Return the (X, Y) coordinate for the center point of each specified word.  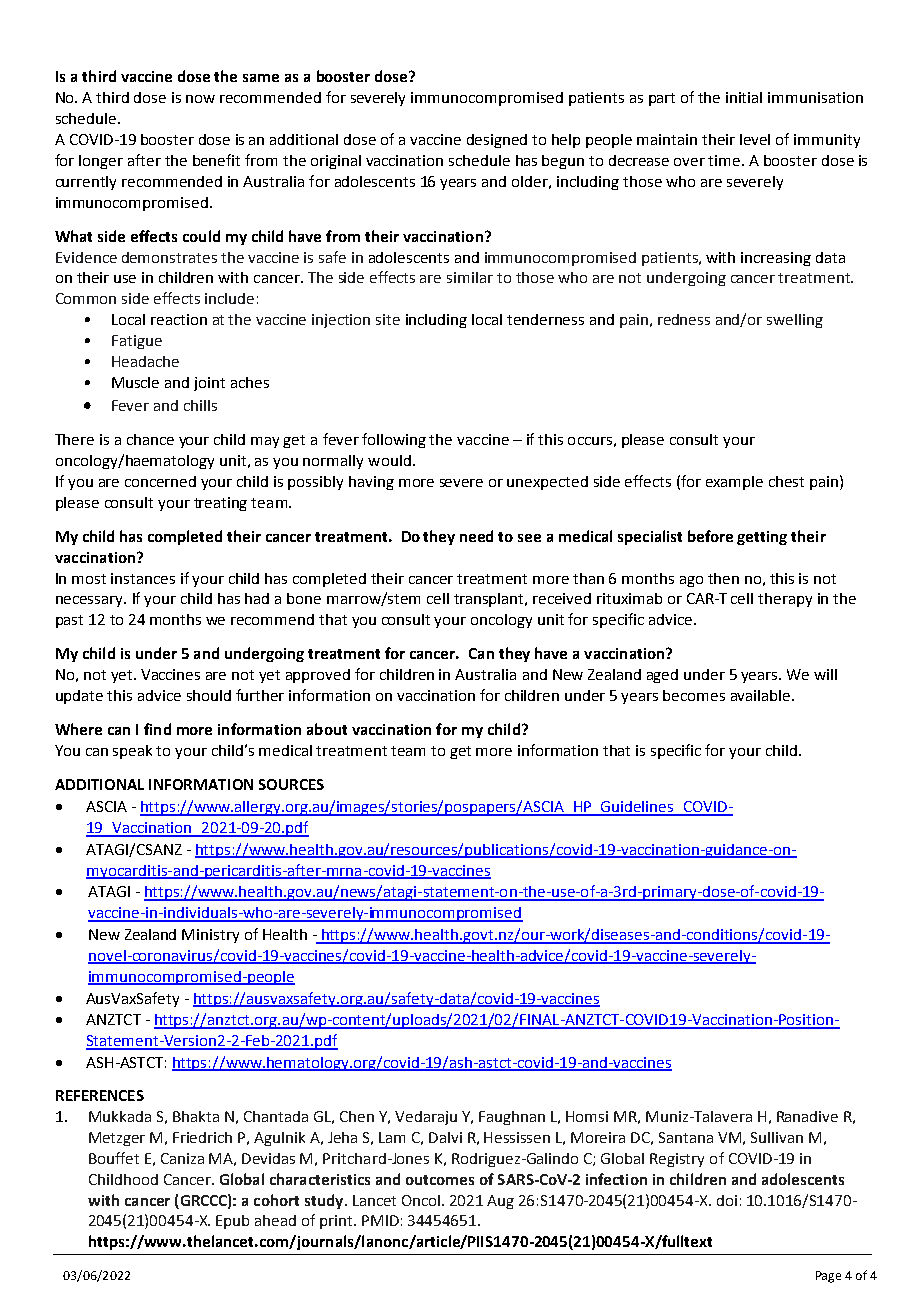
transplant (490, 600)
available (762, 695)
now (200, 99)
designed (497, 141)
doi (727, 1200)
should (209, 695)
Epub (232, 1222)
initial (744, 97)
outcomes (440, 1180)
